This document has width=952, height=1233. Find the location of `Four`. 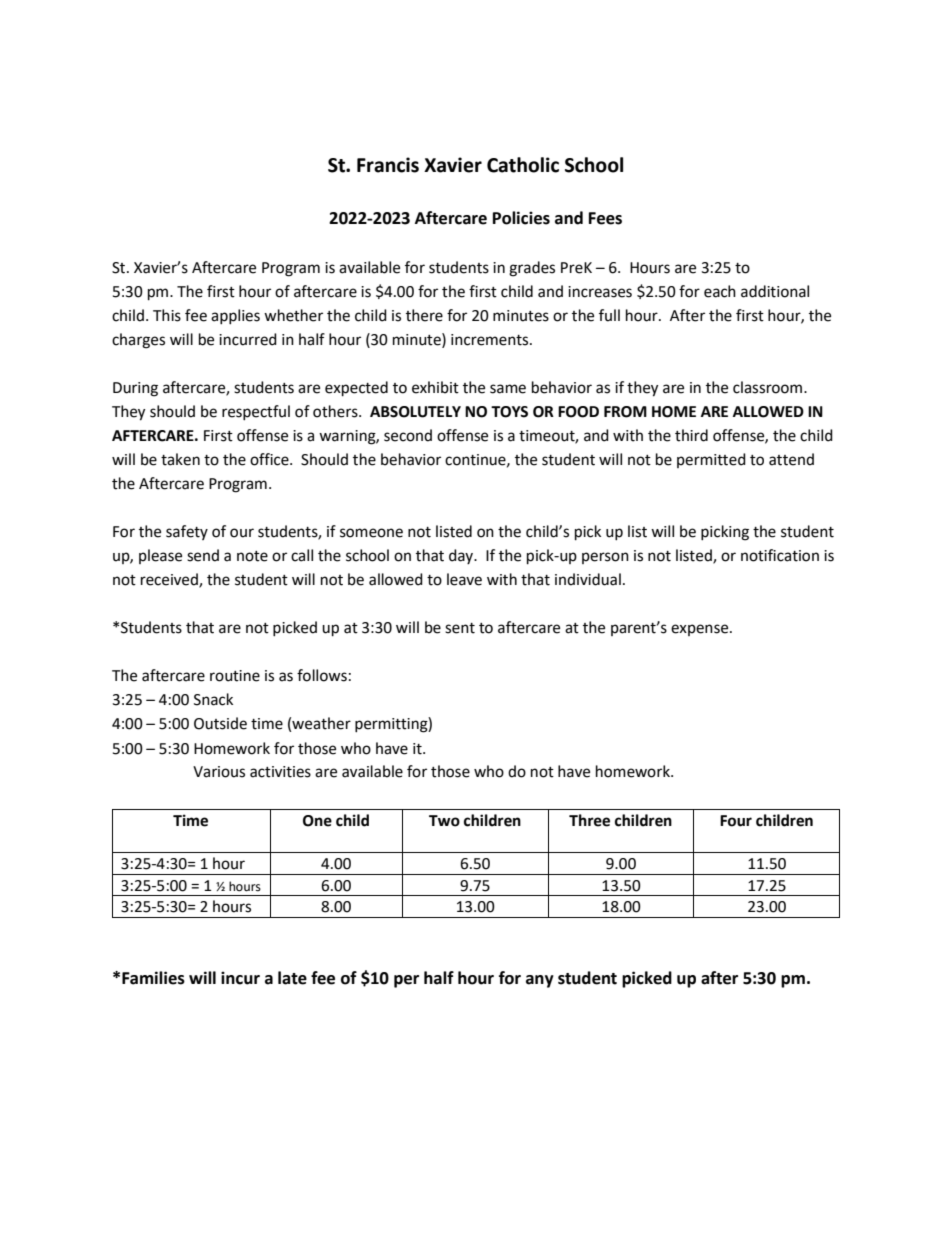

Four is located at coordinates (736, 821).
